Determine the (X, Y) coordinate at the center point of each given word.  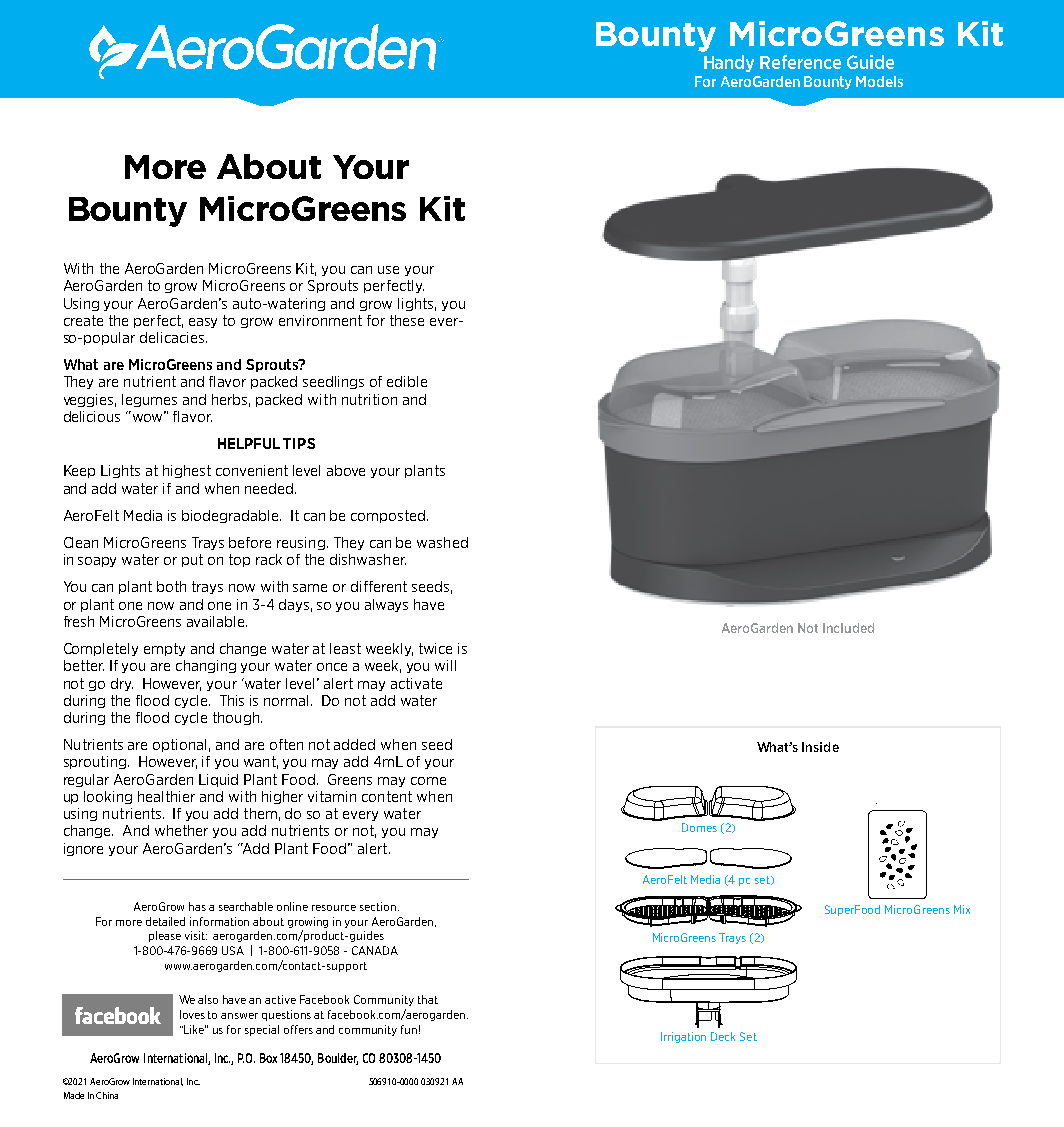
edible (407, 381)
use (388, 270)
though (237, 718)
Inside (820, 747)
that (428, 999)
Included (848, 628)
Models (879, 81)
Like (194, 1029)
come (428, 781)
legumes (149, 400)
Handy (729, 63)
